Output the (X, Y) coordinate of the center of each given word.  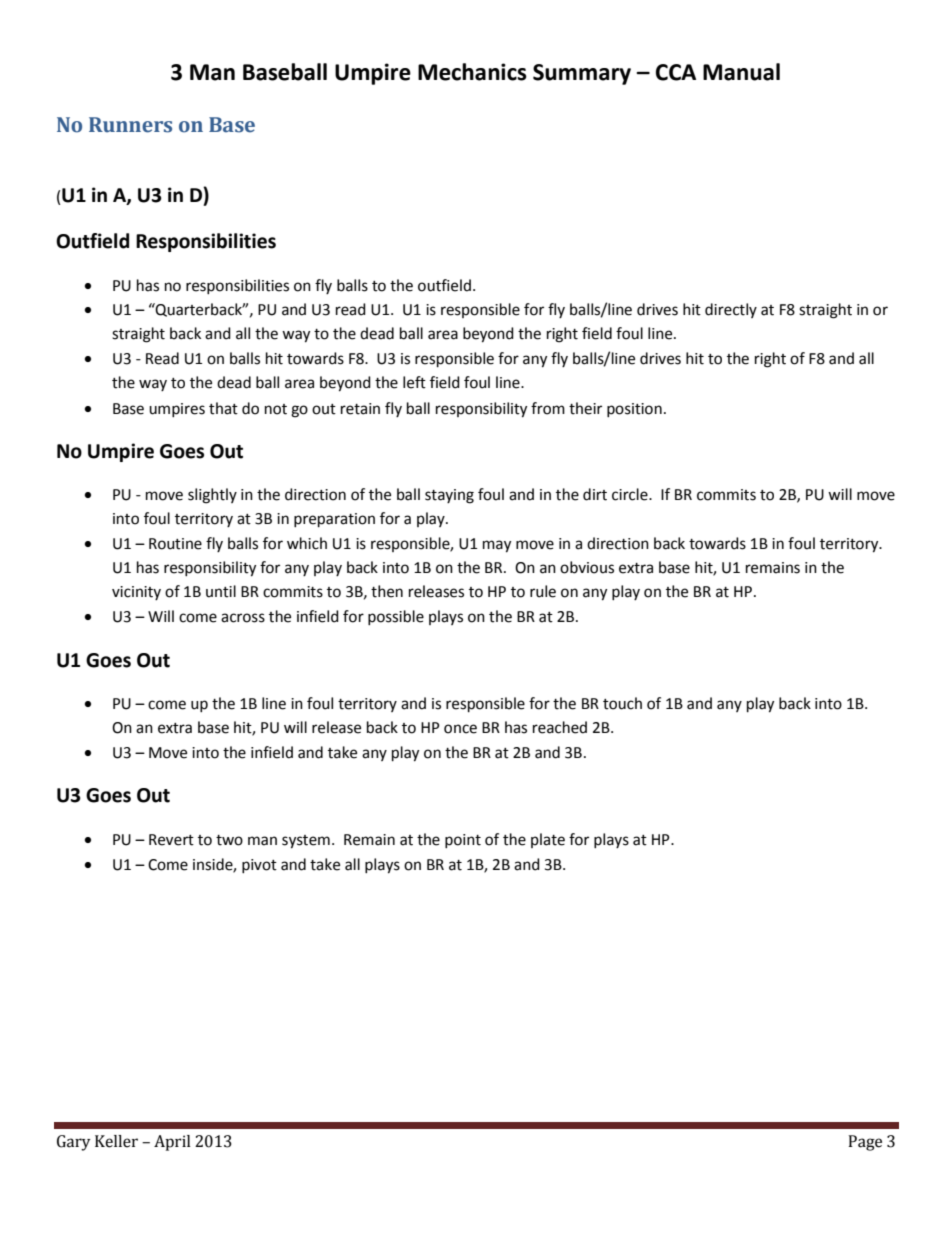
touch (622, 703)
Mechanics (472, 72)
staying (449, 496)
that (223, 408)
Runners (130, 125)
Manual (741, 72)
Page (865, 1143)
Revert (171, 840)
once (460, 729)
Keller (116, 1141)
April (172, 1143)
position (634, 410)
